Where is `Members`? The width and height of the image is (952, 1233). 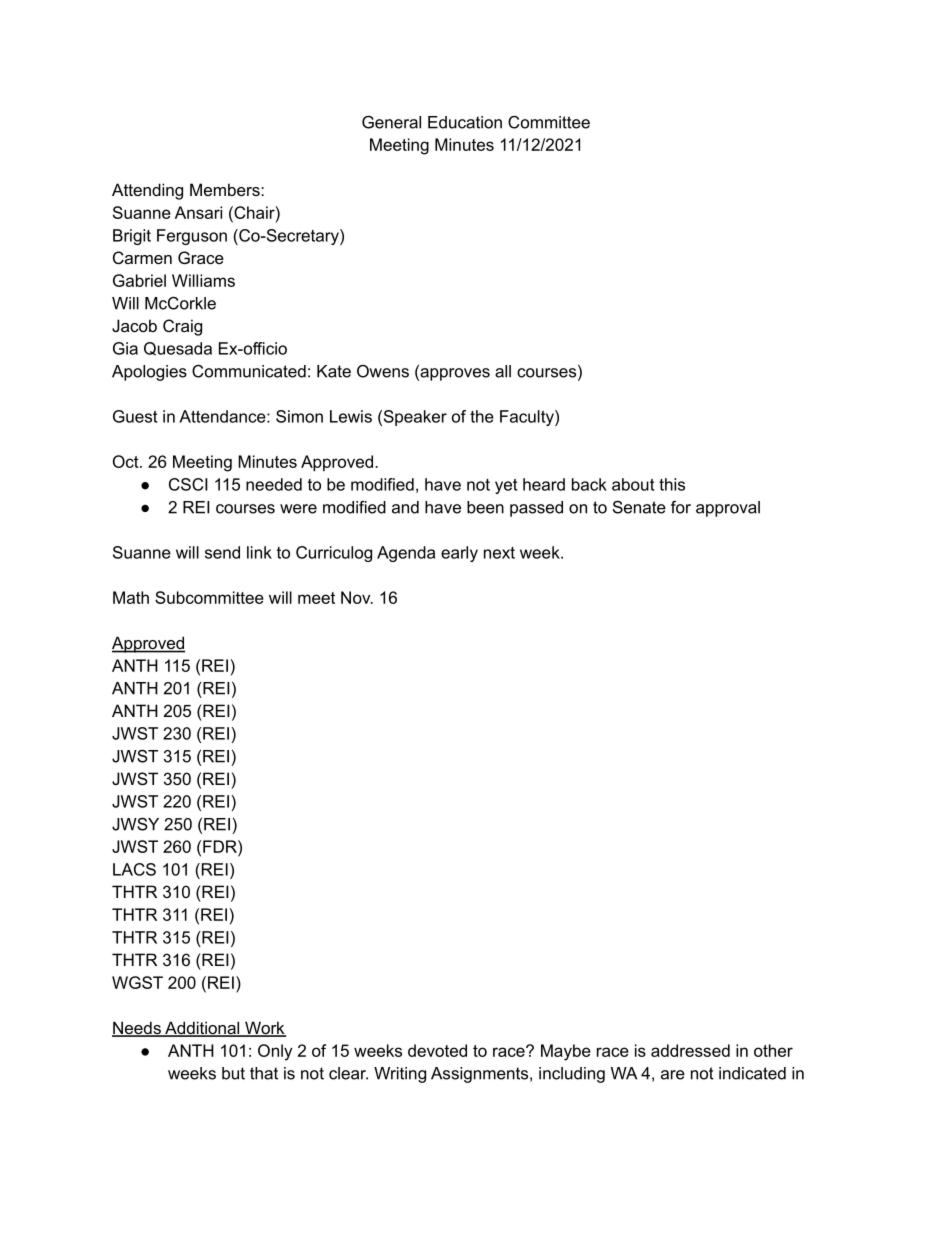
Members is located at coordinates (226, 189).
